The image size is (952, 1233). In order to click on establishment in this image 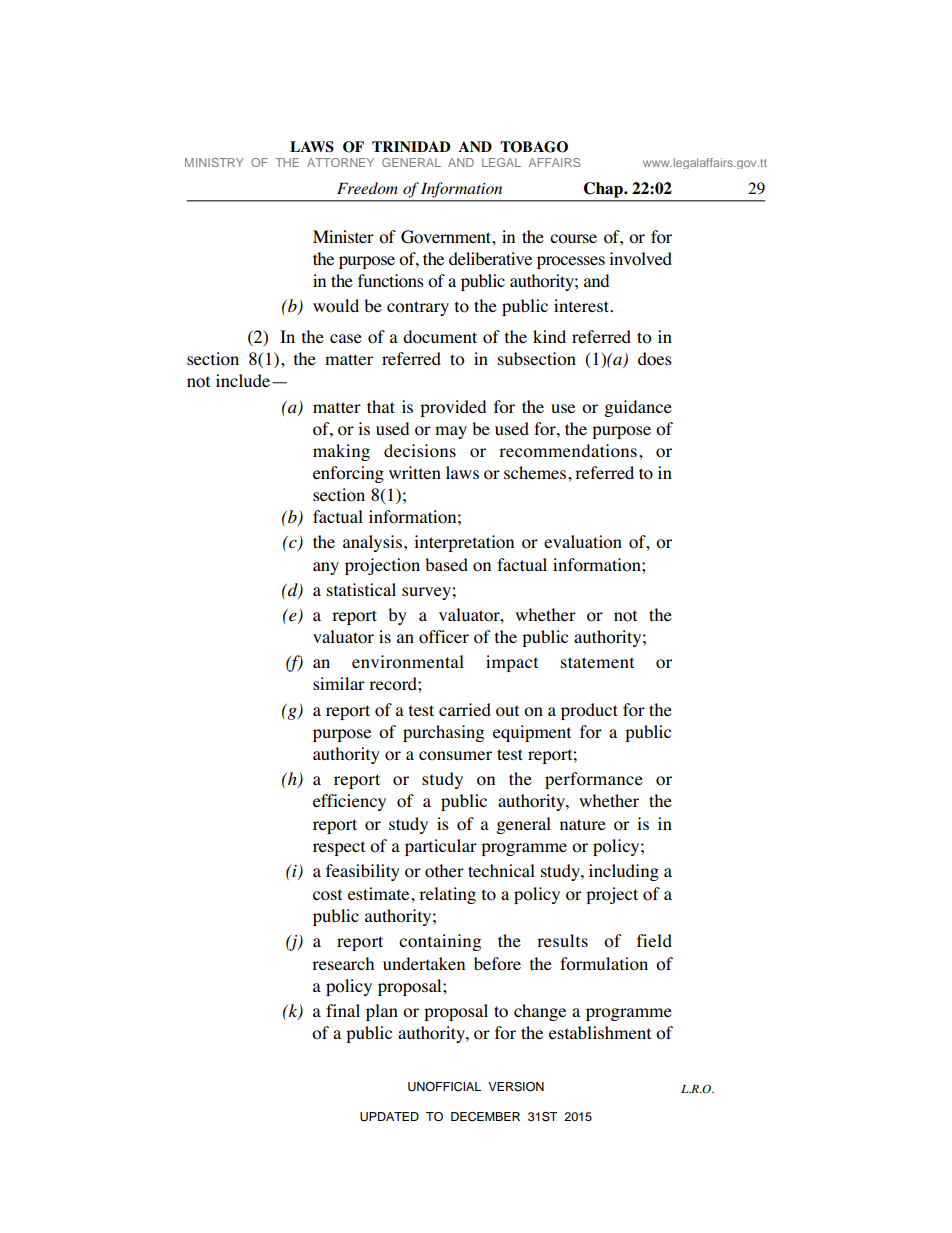, I will do `click(600, 1033)`.
